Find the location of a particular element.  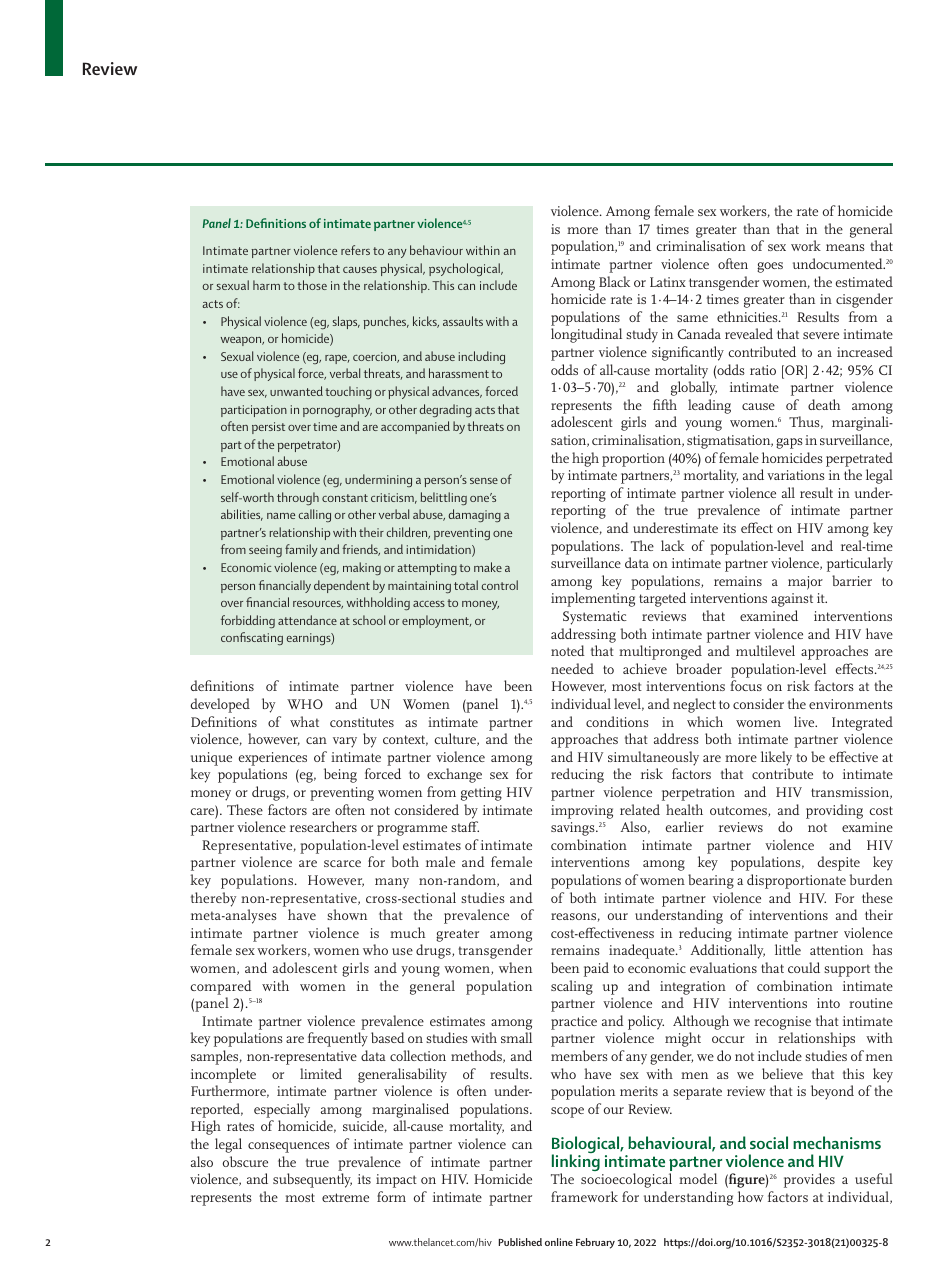

goes is located at coordinates (770, 267).
